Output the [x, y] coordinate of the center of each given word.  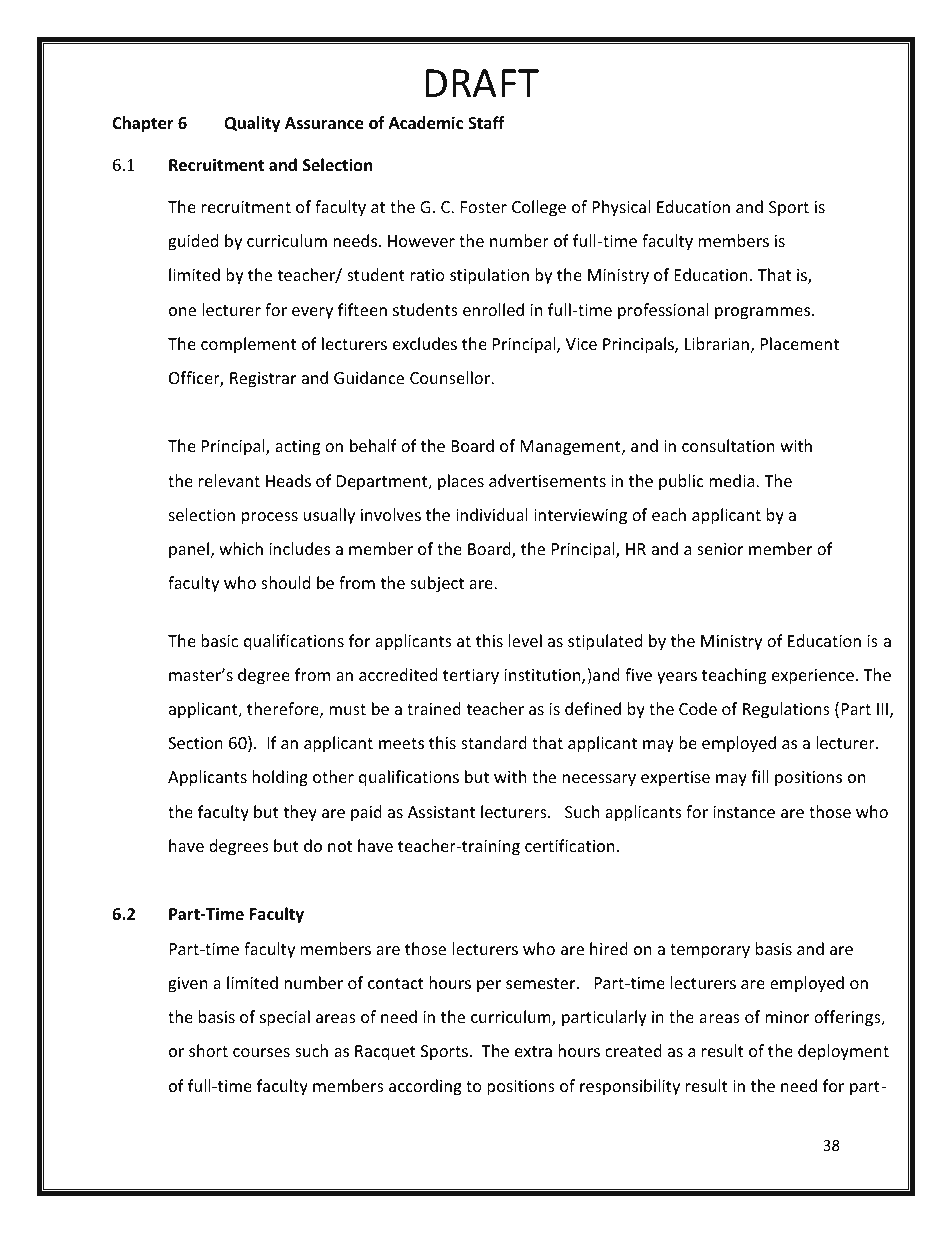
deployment [843, 1052]
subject [437, 584]
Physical [621, 208]
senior [720, 549]
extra [533, 1051]
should [285, 582]
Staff [486, 122]
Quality [252, 124]
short [208, 1050]
